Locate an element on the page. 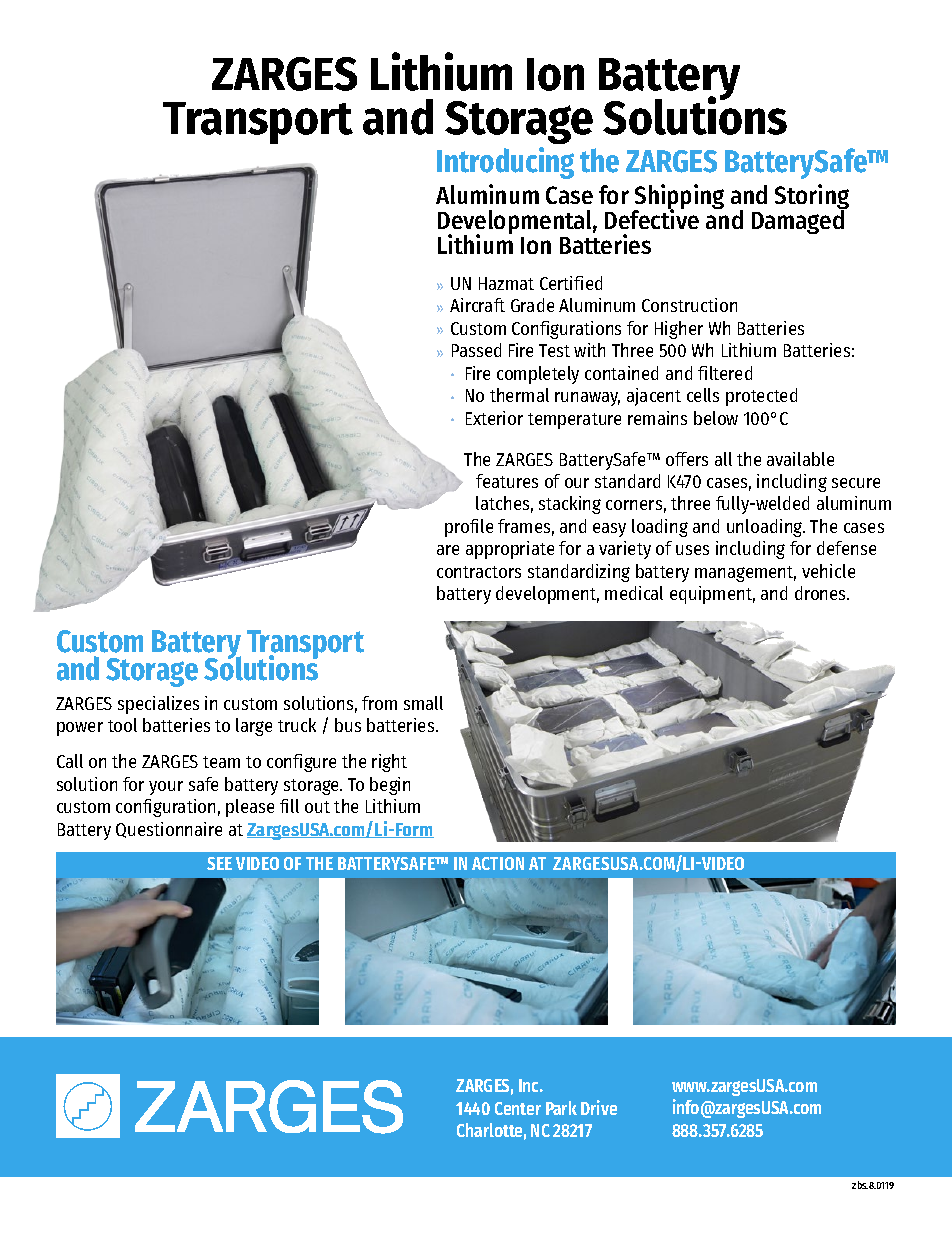  Introducing is located at coordinates (505, 163).
